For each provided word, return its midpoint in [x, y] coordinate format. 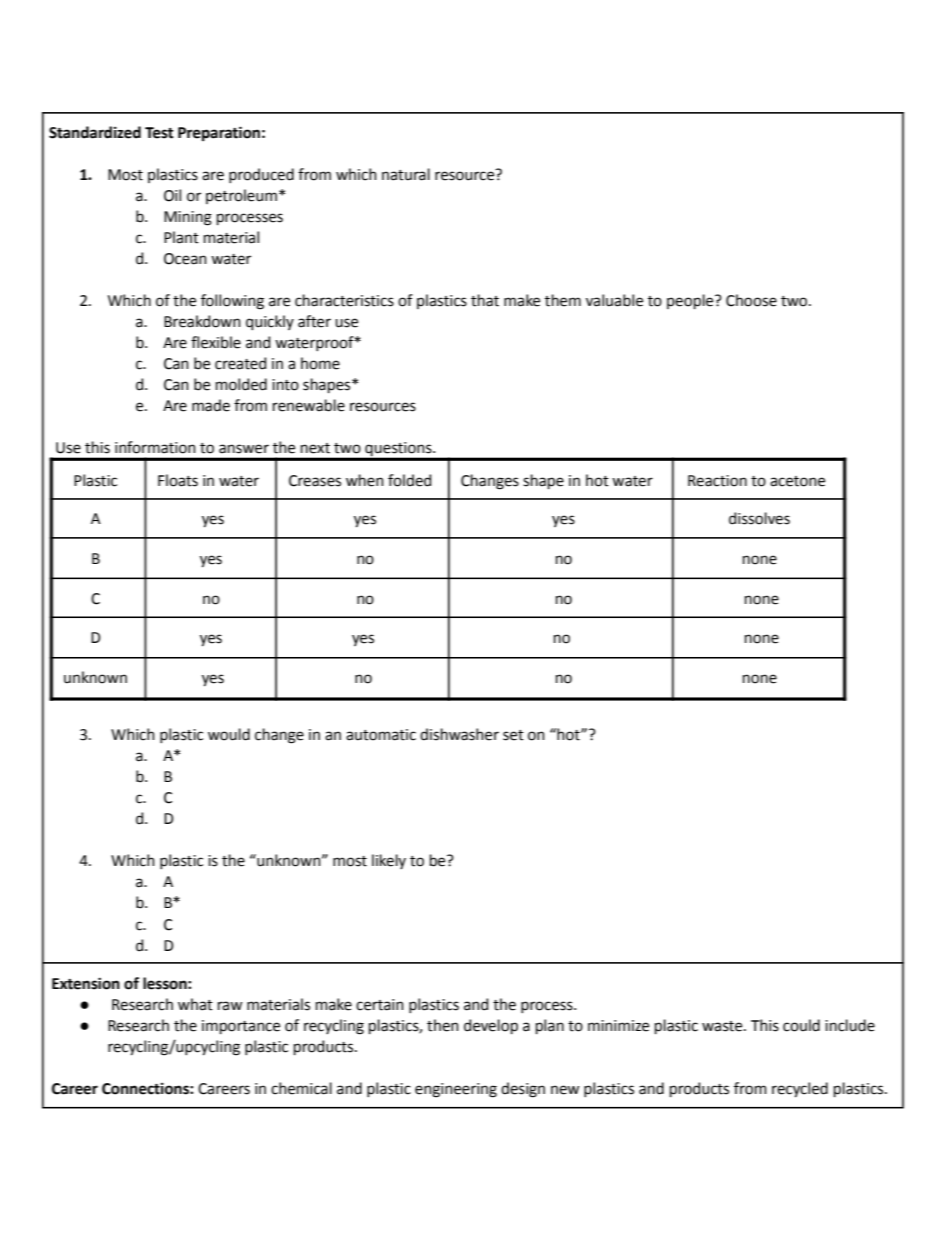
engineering [456, 1090]
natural [406, 174]
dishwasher [459, 734]
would [229, 734]
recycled [800, 1090]
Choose [751, 300]
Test [159, 133]
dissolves [759, 518]
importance [241, 1027]
